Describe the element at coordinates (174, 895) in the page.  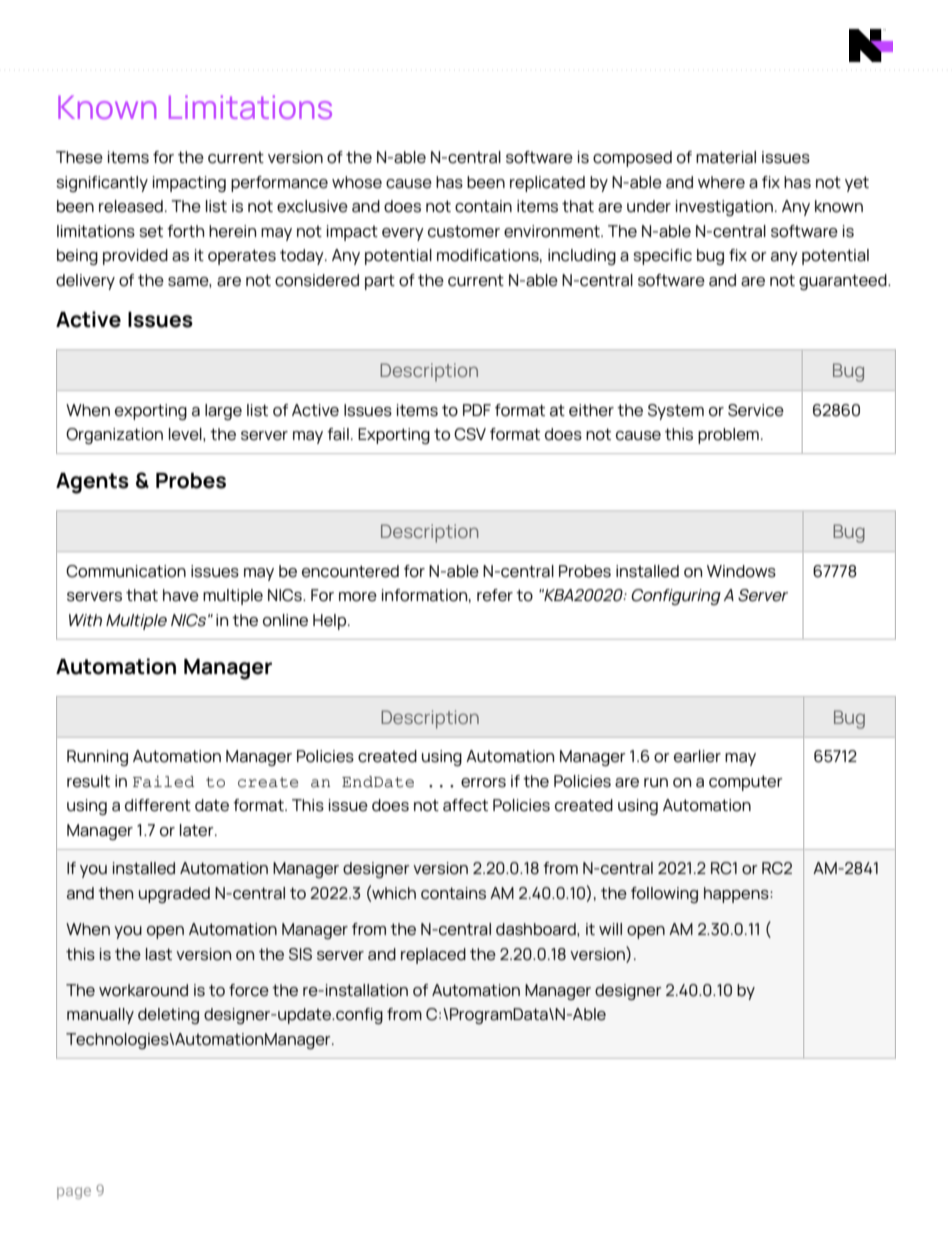
I see `upgraded` at that location.
